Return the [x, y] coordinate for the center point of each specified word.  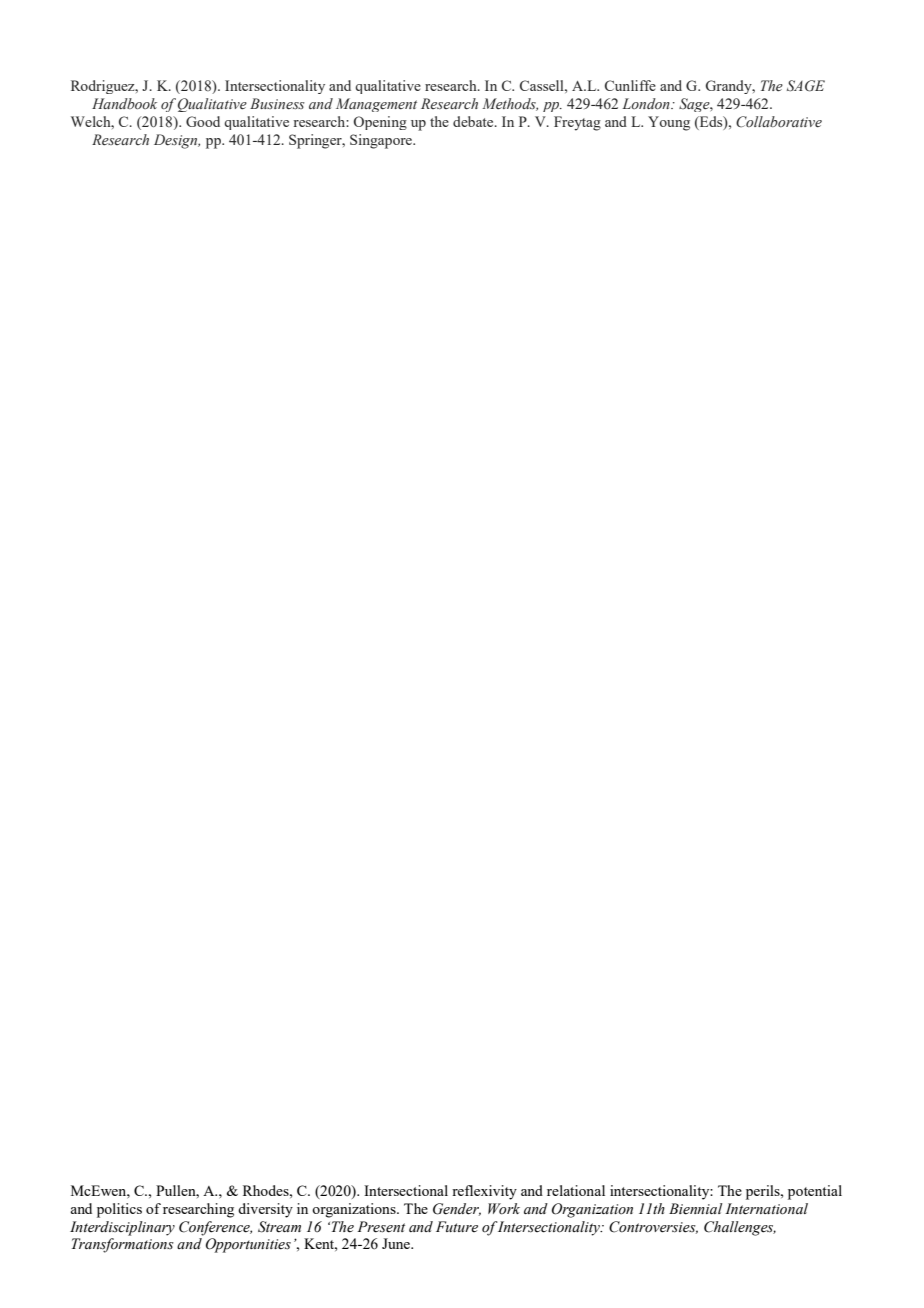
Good [203, 121]
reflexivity [484, 1192]
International [766, 1209]
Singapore [382, 141]
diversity [265, 1210]
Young [669, 123]
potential [815, 1192]
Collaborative [779, 121]
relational [576, 1190]
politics [119, 1210]
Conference [215, 1228]
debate [474, 121]
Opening [380, 123]
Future [457, 1226]
